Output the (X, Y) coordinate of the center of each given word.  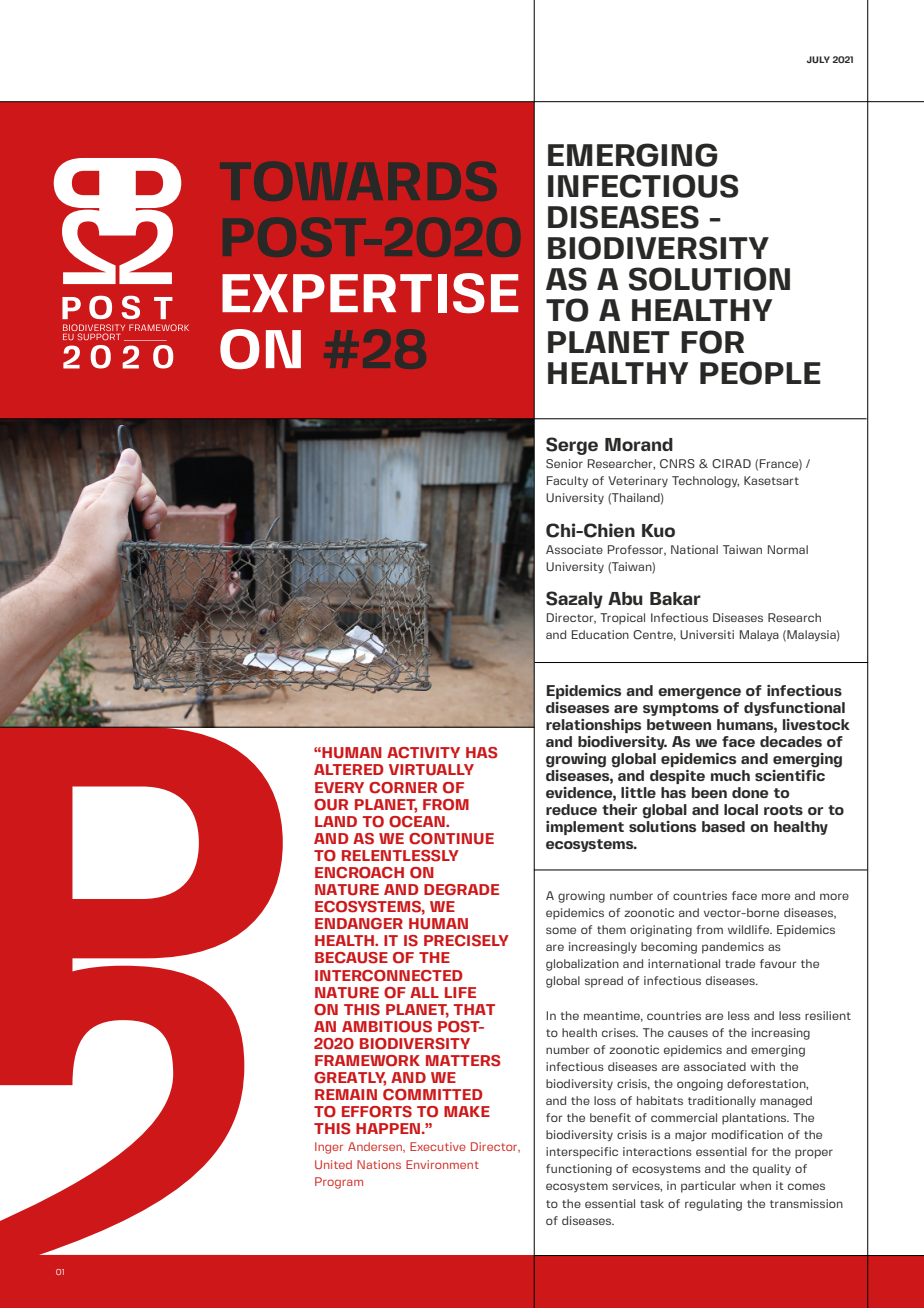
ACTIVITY (423, 753)
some (561, 930)
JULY (818, 59)
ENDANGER (359, 924)
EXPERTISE (370, 293)
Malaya (759, 636)
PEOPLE (760, 373)
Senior (564, 464)
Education (600, 634)
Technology (705, 482)
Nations (379, 1164)
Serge (572, 446)
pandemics (733, 948)
